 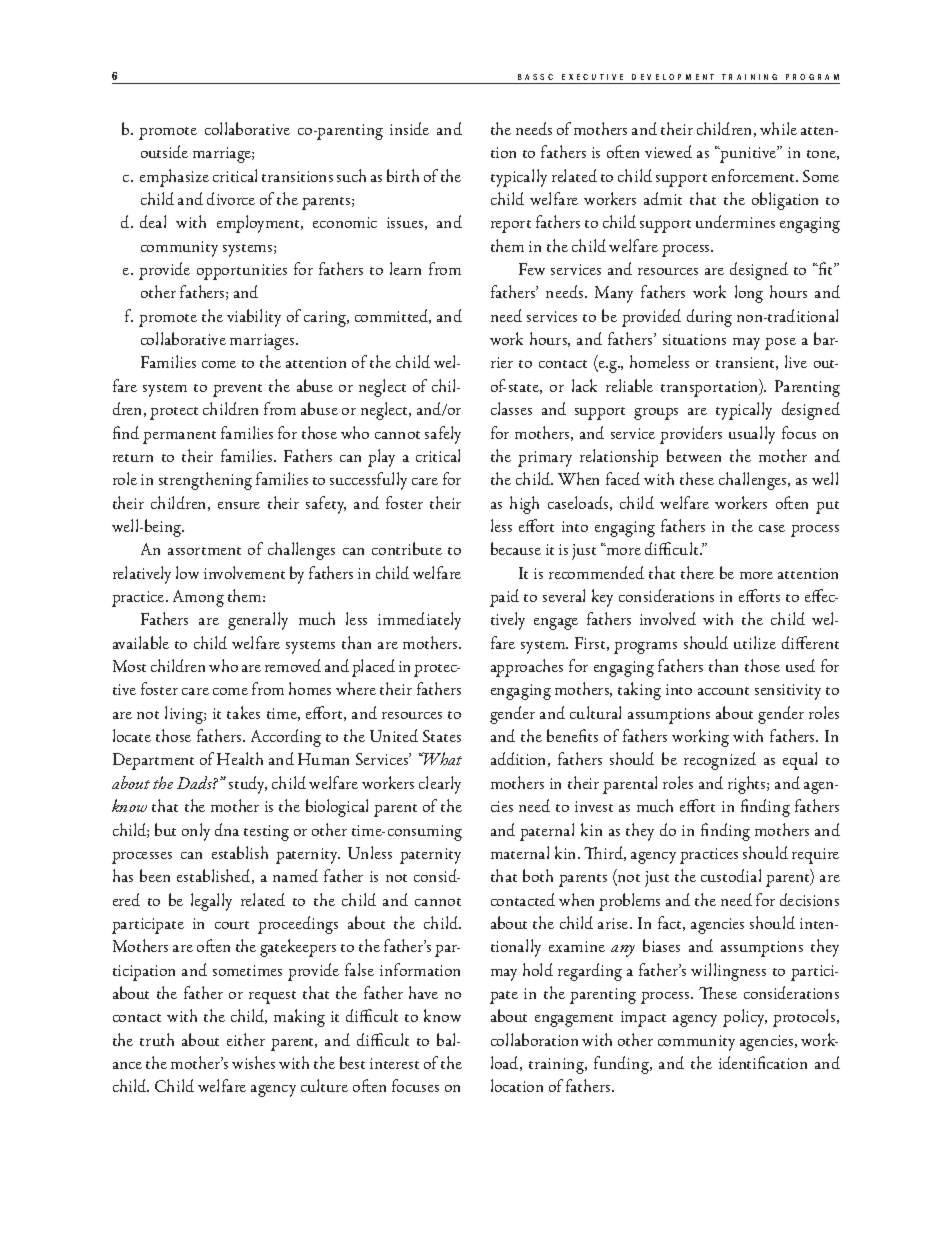 I want to click on Among, so click(x=198, y=598).
